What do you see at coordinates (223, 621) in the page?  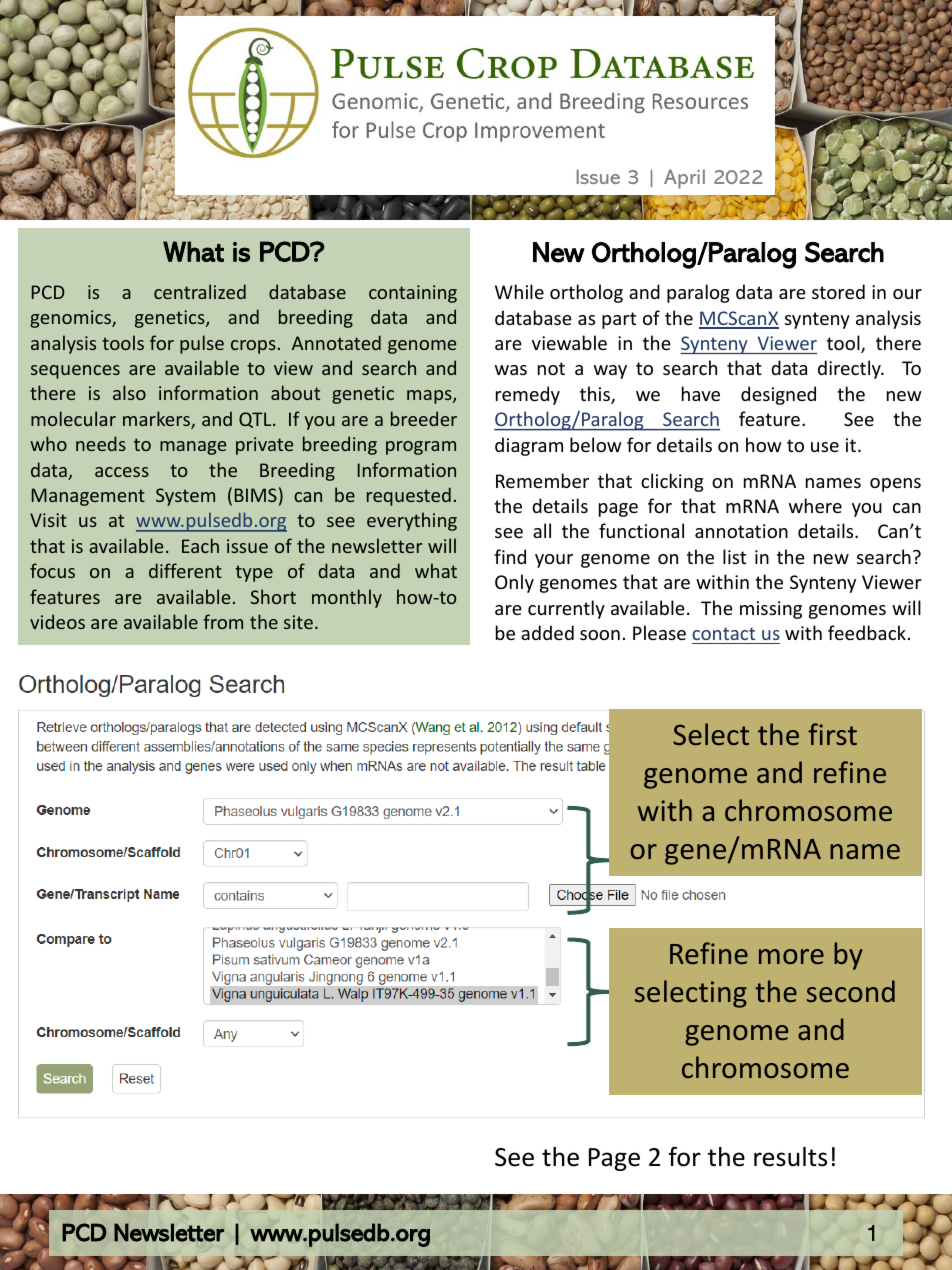 I see `from` at bounding box center [223, 621].
